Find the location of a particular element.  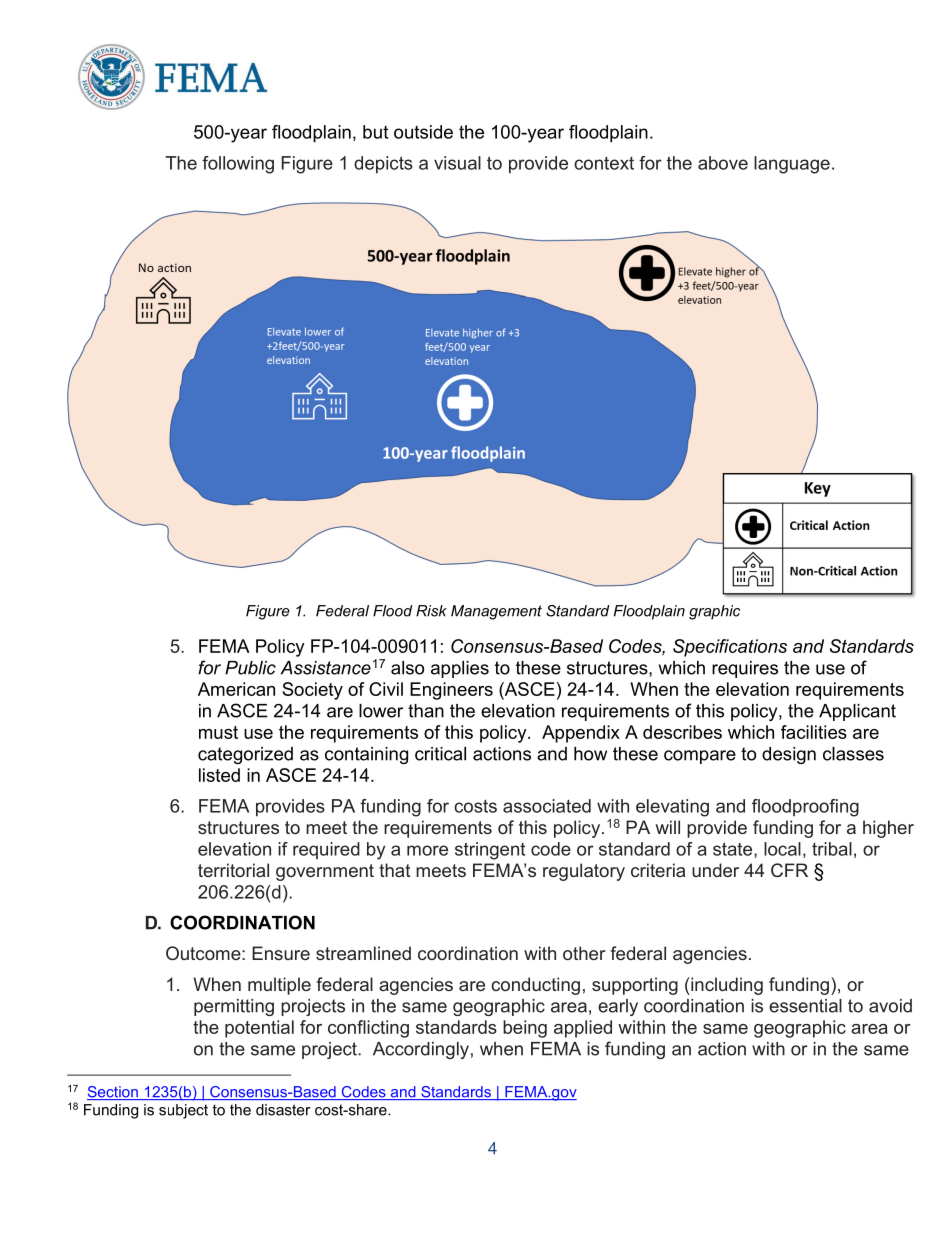

language is located at coordinates (792, 165).
